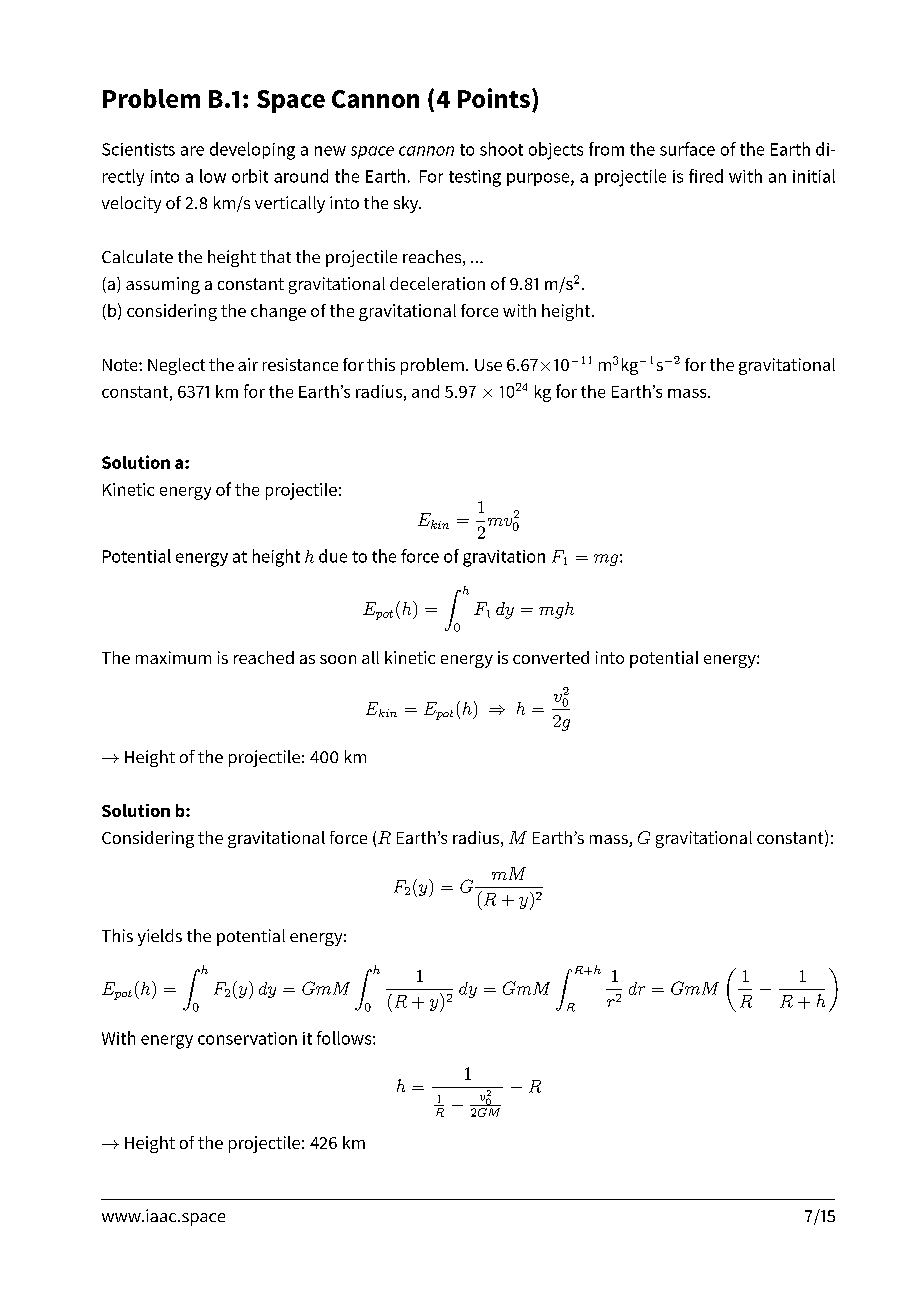  I want to click on mgh, so click(556, 610).
